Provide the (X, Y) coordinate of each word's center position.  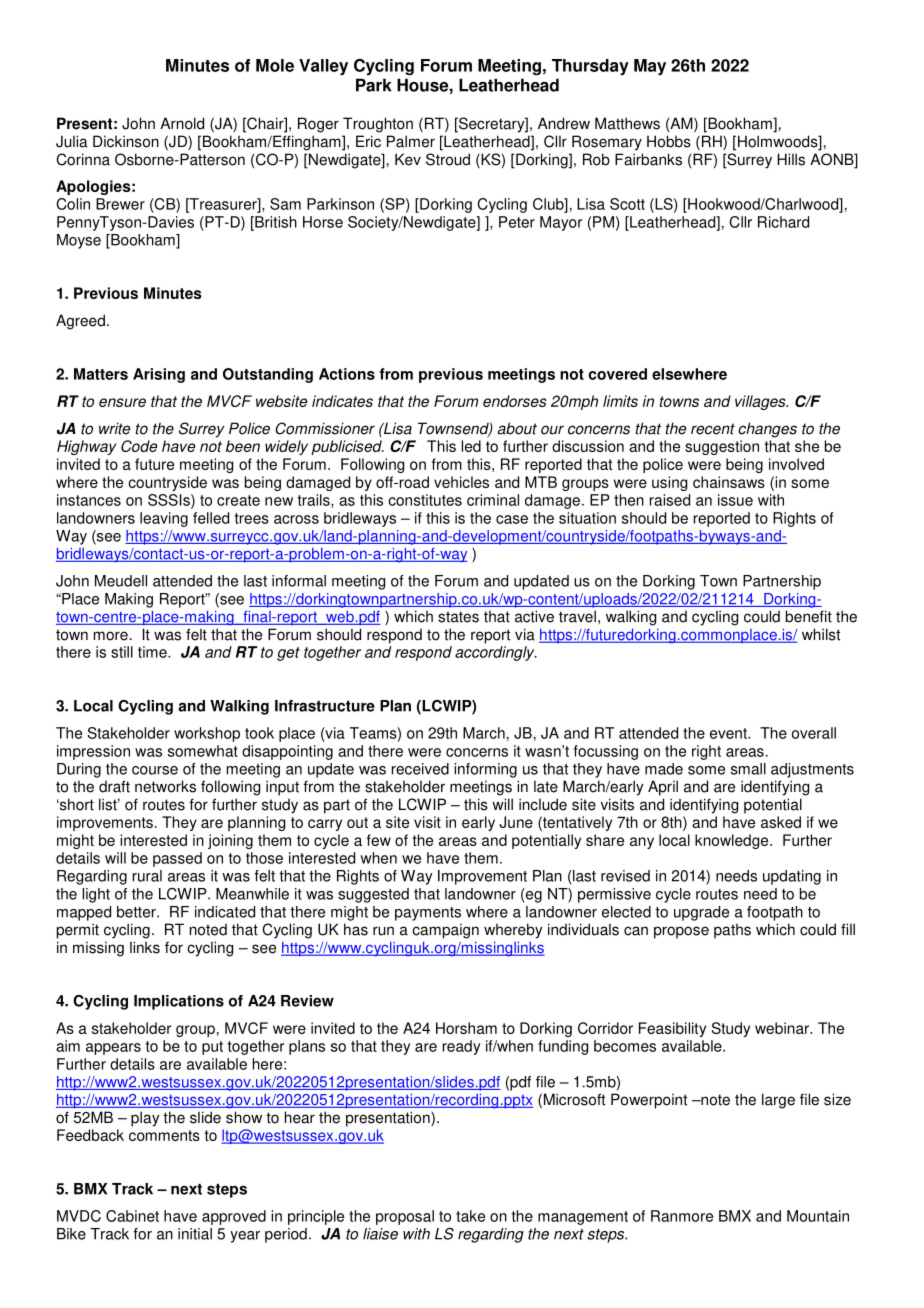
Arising (159, 375)
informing (485, 770)
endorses (515, 401)
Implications (179, 1002)
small (748, 769)
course (155, 770)
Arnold (182, 123)
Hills (791, 159)
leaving (164, 519)
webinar (783, 1028)
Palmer (411, 141)
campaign (445, 931)
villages (761, 402)
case (512, 519)
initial (195, 1234)
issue (735, 500)
